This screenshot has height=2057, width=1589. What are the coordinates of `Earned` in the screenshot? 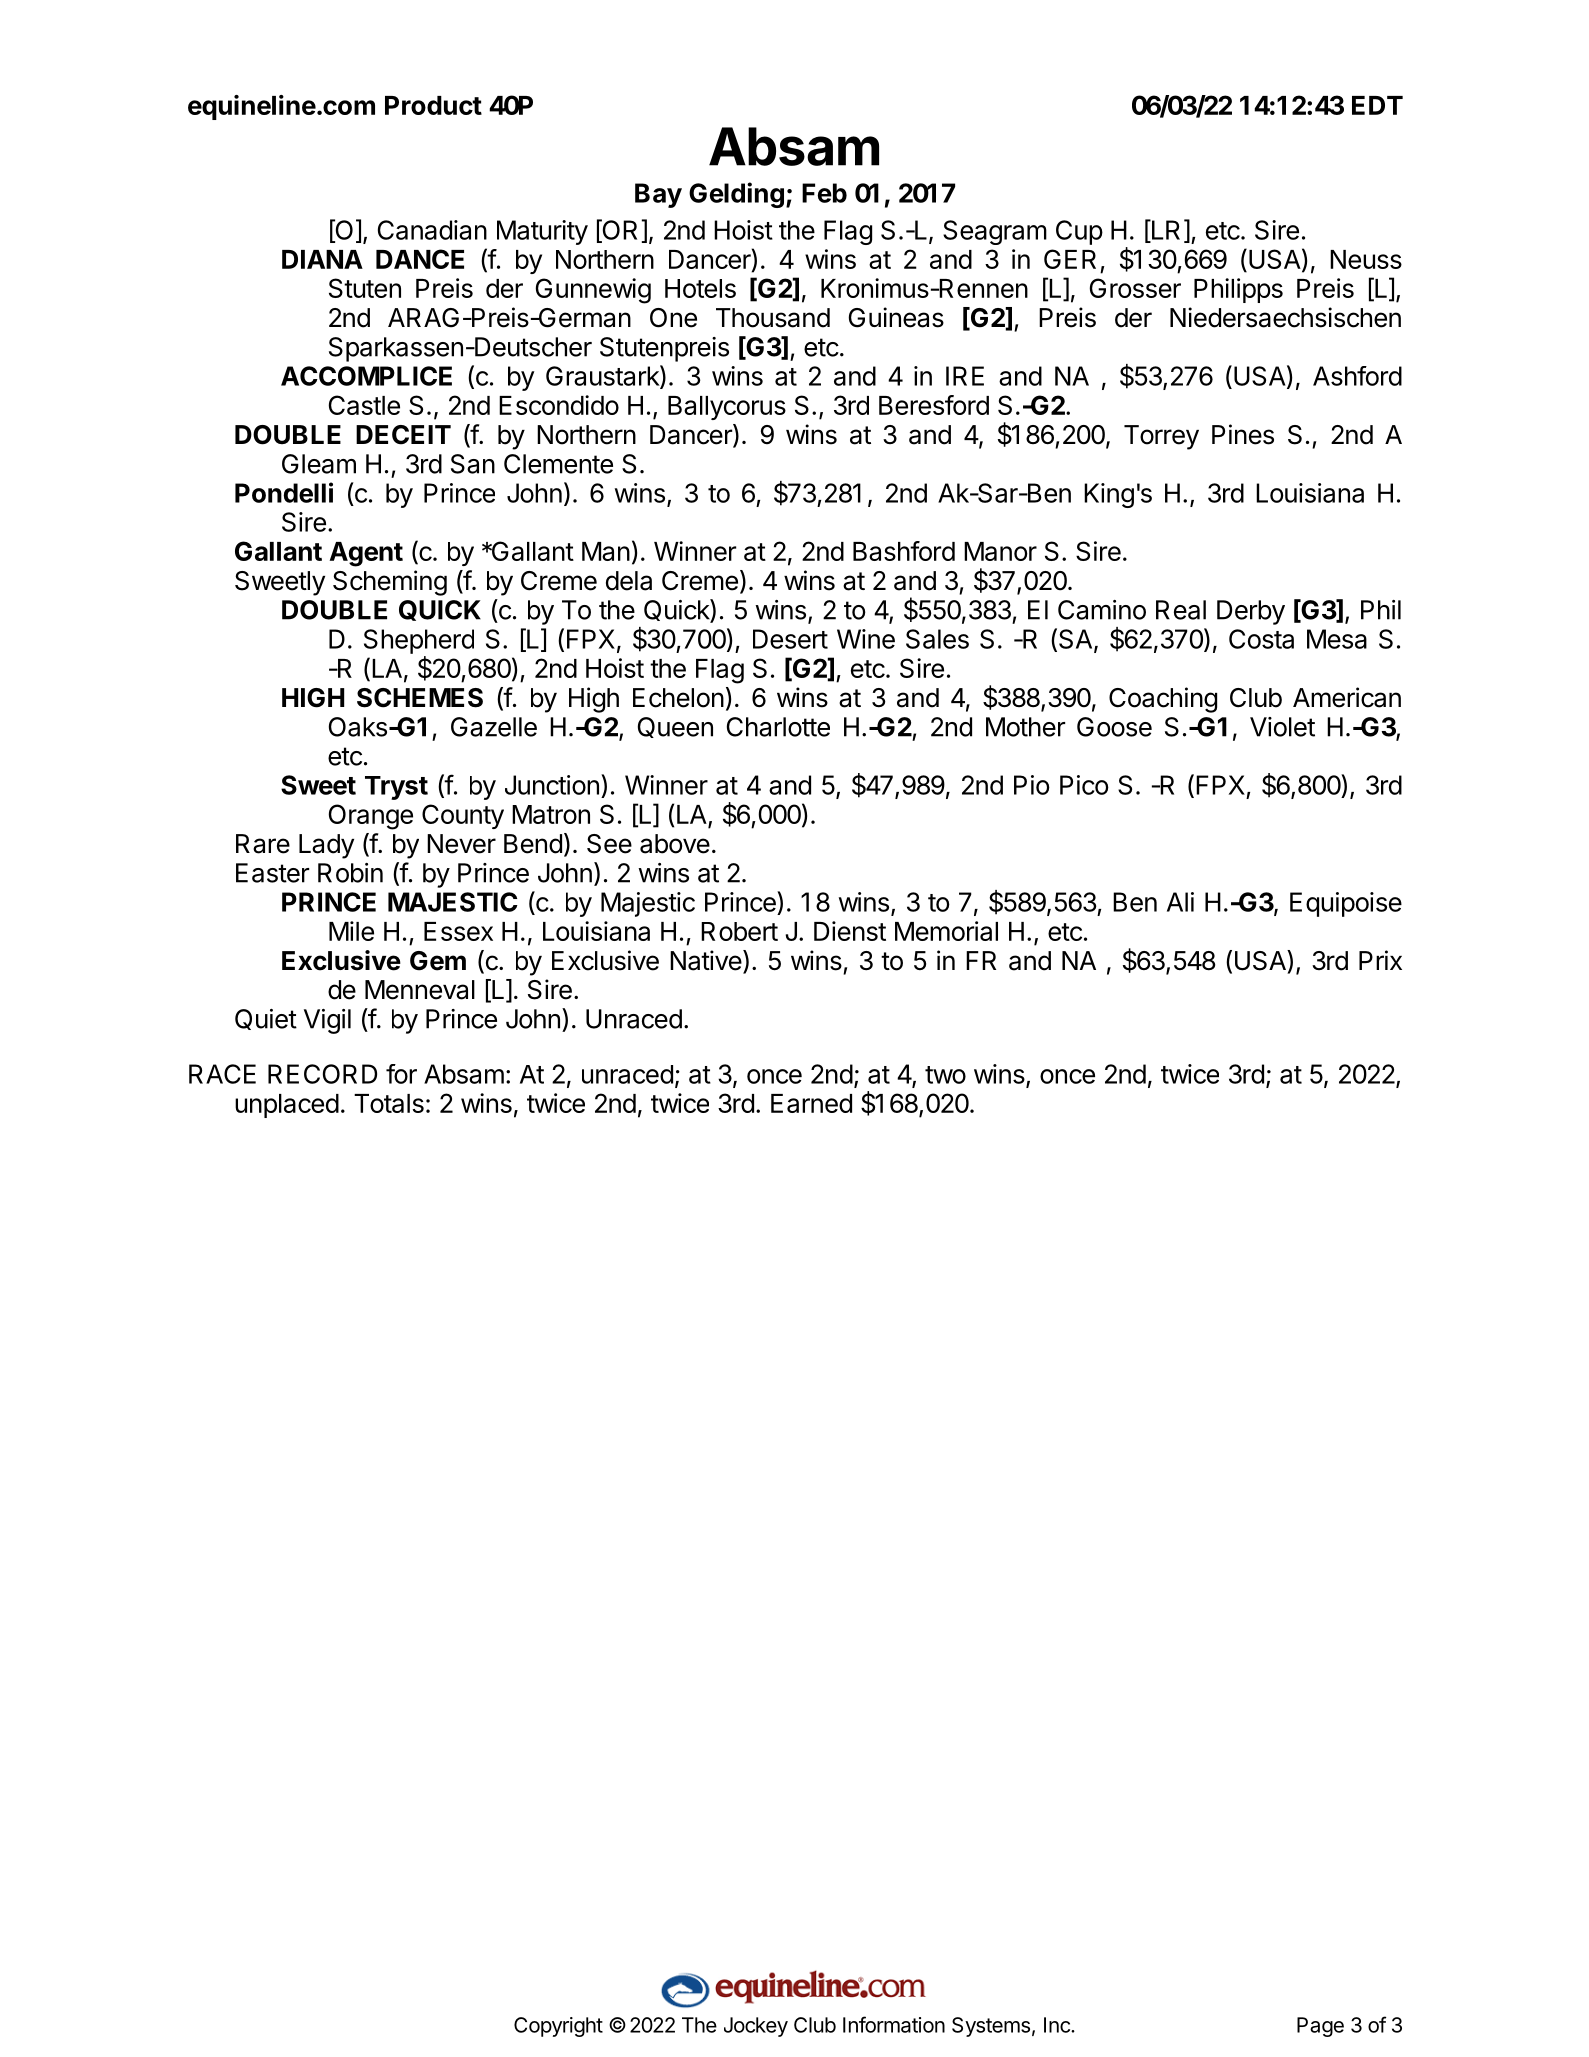 It's located at (811, 1103).
